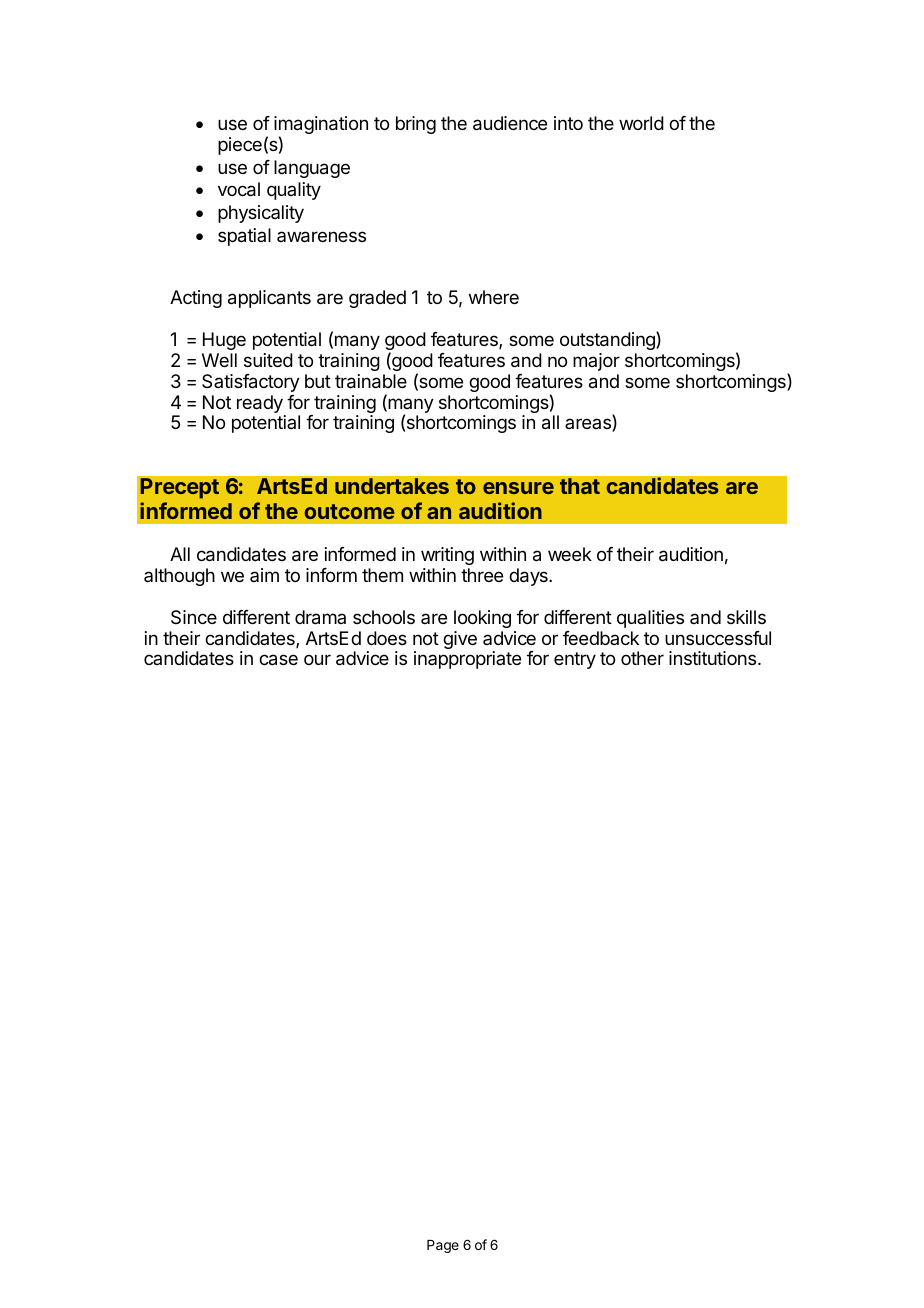  I want to click on institutions, so click(714, 658).
